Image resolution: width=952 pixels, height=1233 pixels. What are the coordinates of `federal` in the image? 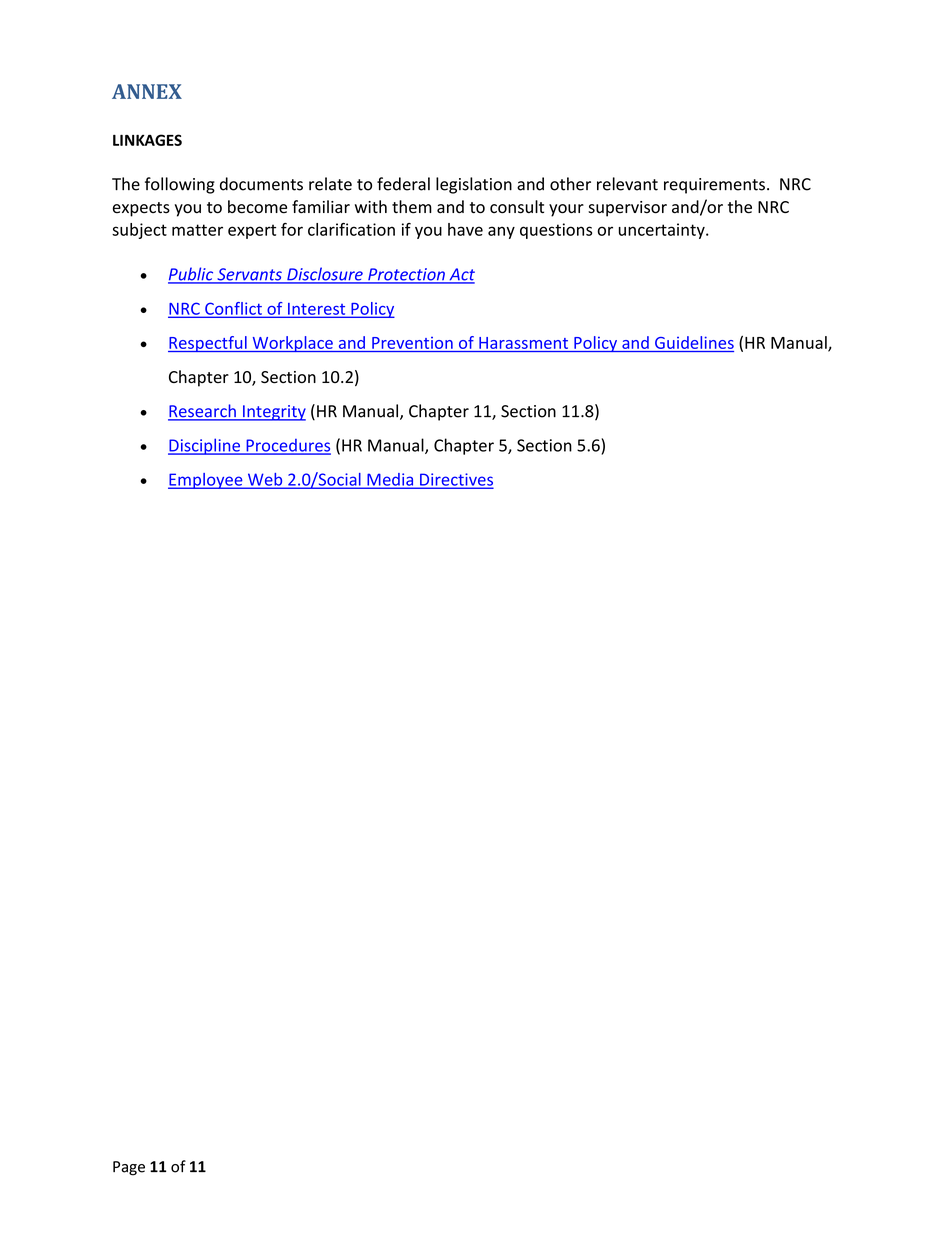 It's located at (403, 184).
